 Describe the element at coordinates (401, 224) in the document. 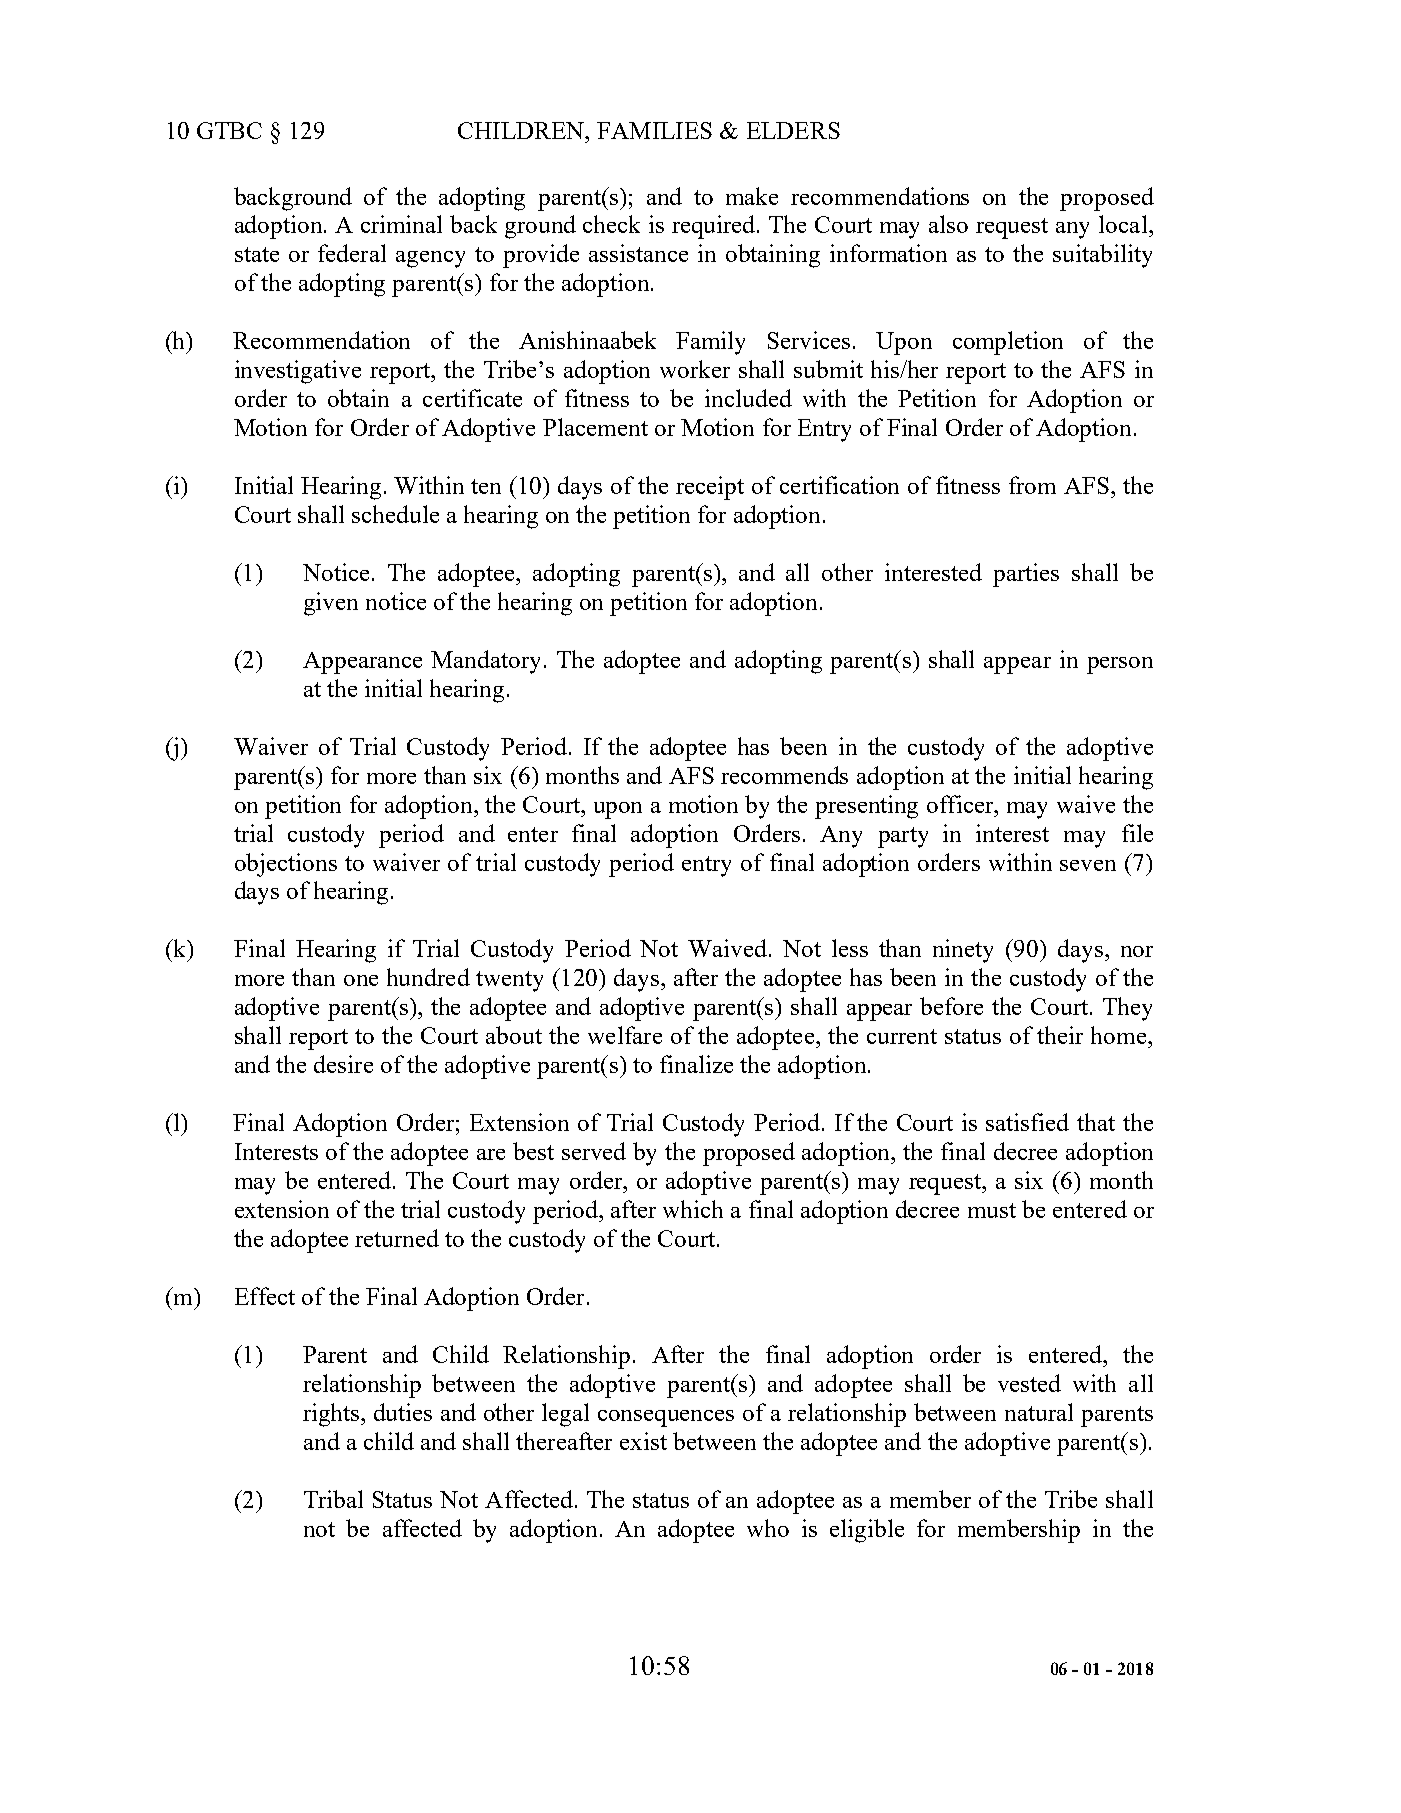

I see `criminal` at that location.
